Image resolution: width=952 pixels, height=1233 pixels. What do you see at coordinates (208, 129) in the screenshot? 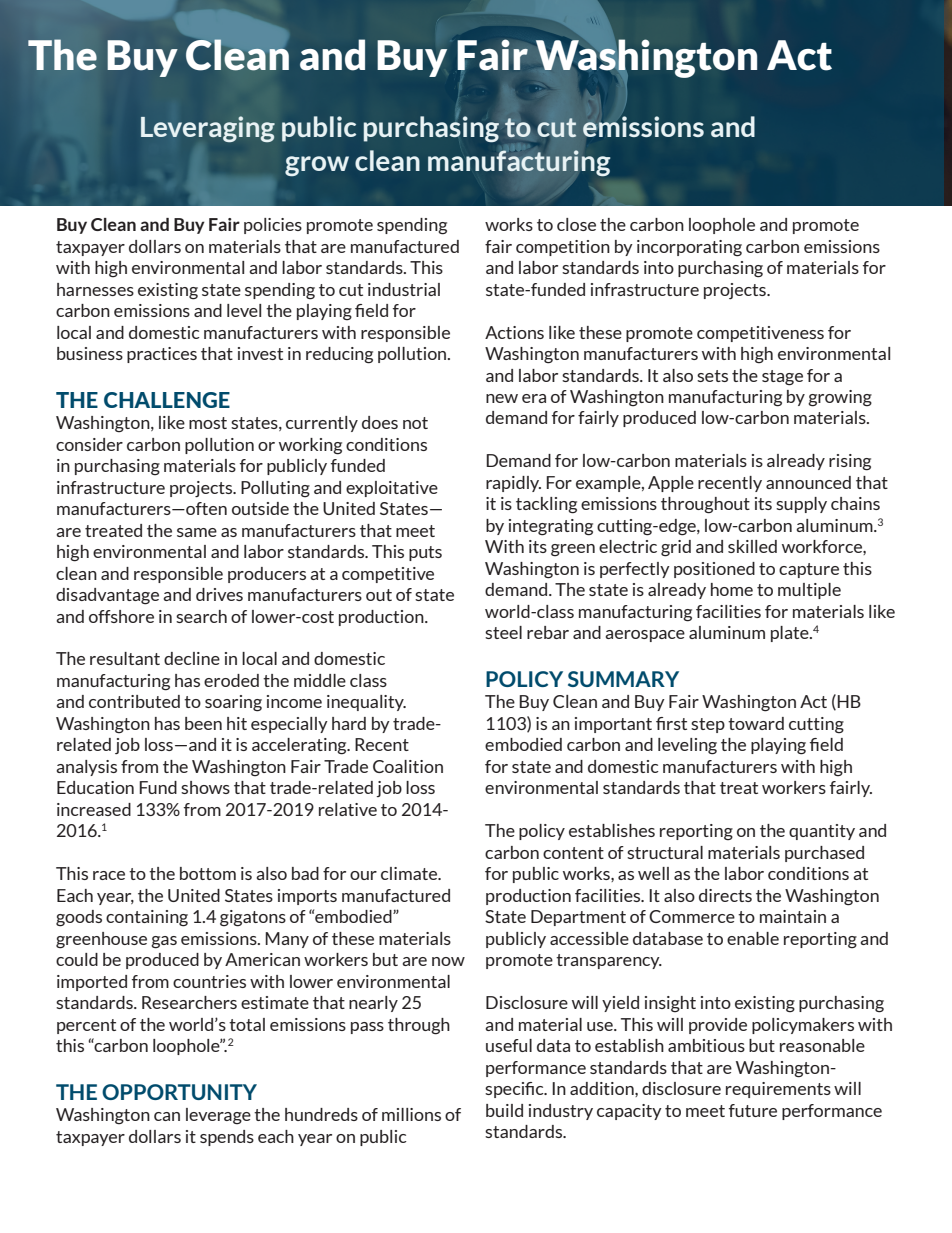
I see `Leveraging` at bounding box center [208, 129].
